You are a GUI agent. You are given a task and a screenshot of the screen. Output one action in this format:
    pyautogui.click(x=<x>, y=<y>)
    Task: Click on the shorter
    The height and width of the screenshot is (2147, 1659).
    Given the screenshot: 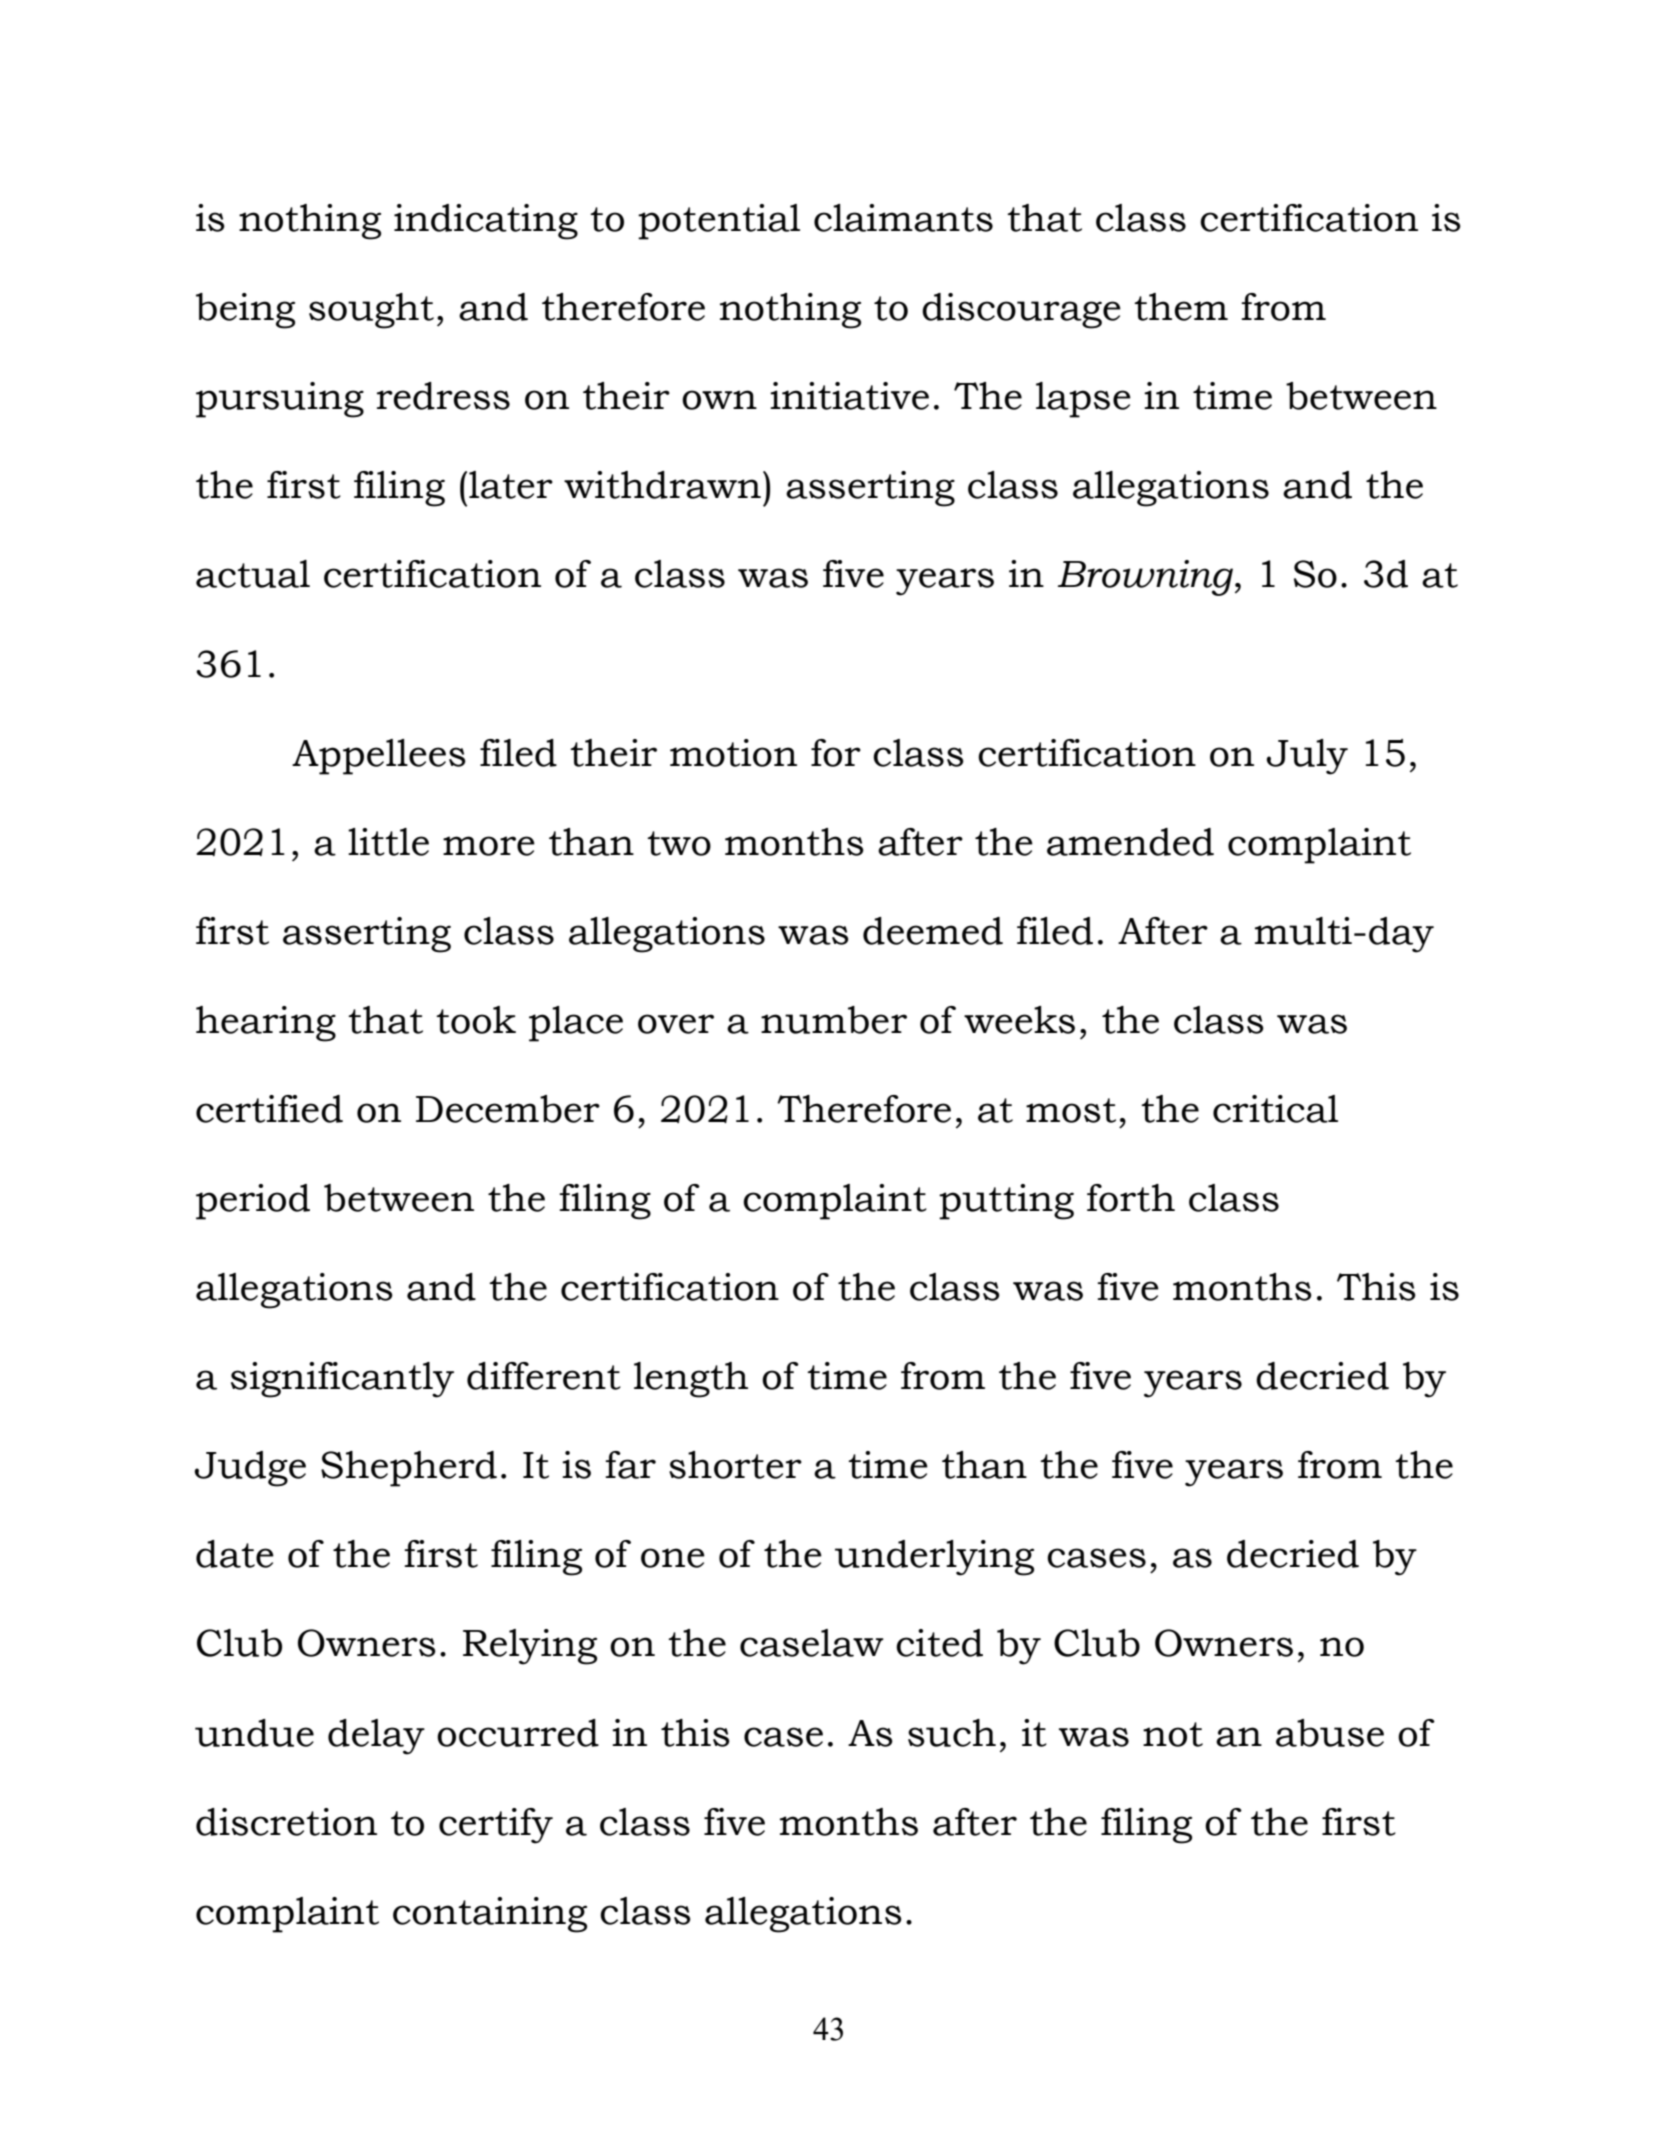 What is the action you would take?
    pyautogui.click(x=735, y=1465)
